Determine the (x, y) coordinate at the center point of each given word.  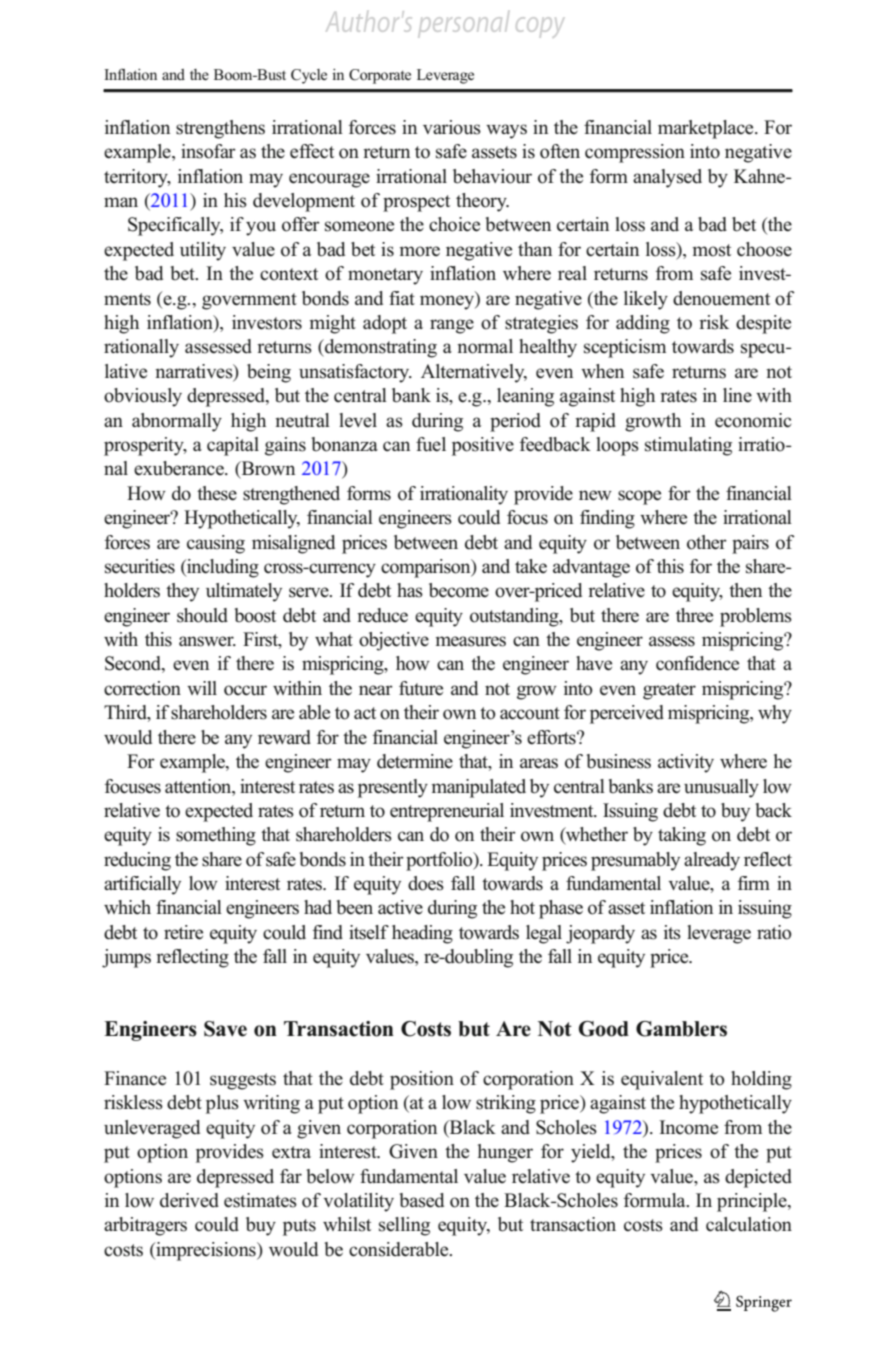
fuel (431, 444)
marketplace (707, 129)
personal (464, 23)
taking (682, 836)
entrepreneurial (447, 812)
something (216, 836)
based (421, 1200)
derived (189, 1200)
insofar (208, 151)
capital (233, 446)
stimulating (688, 446)
